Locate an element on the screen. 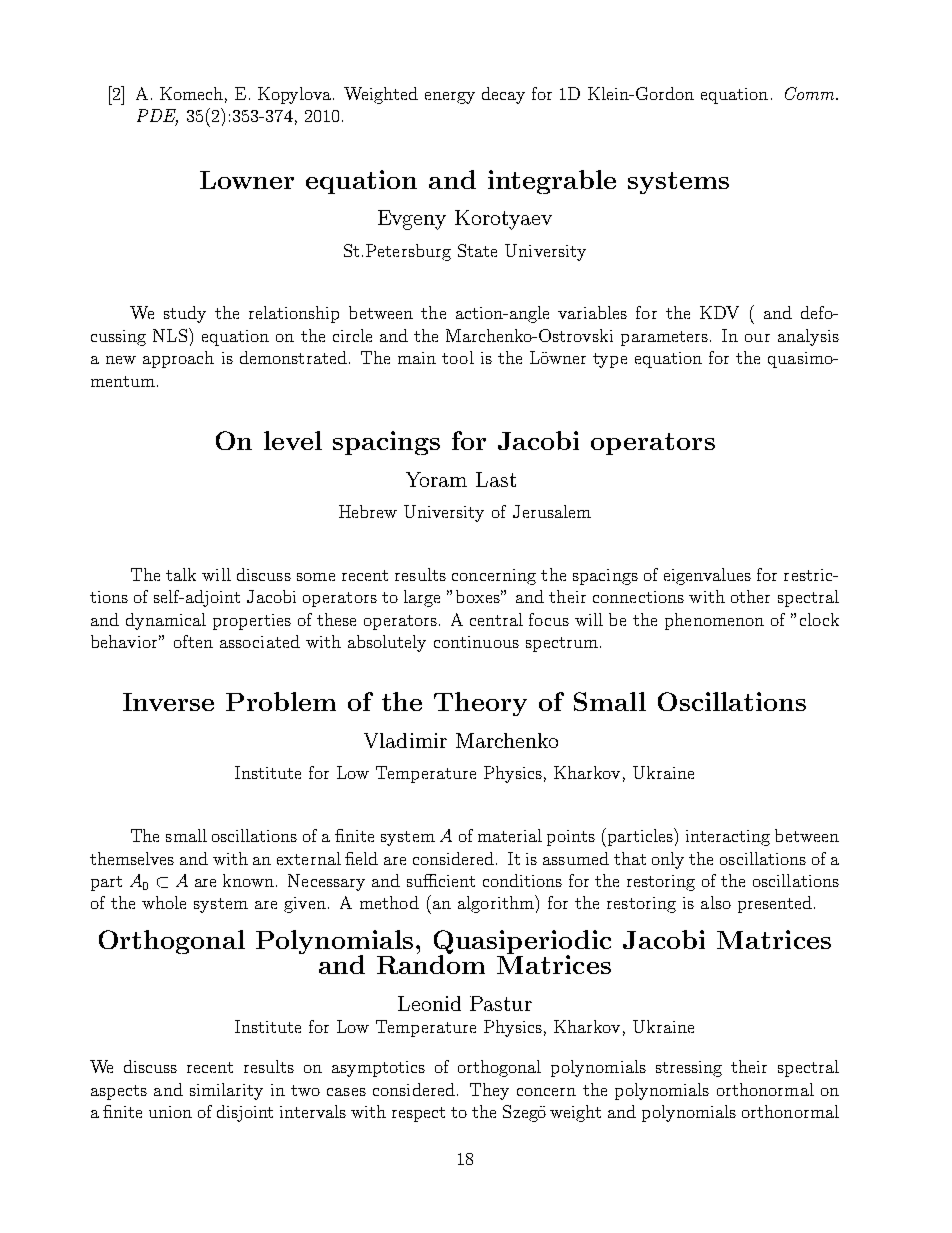 The width and height of the screenshot is (952, 1233). talk is located at coordinates (181, 574).
